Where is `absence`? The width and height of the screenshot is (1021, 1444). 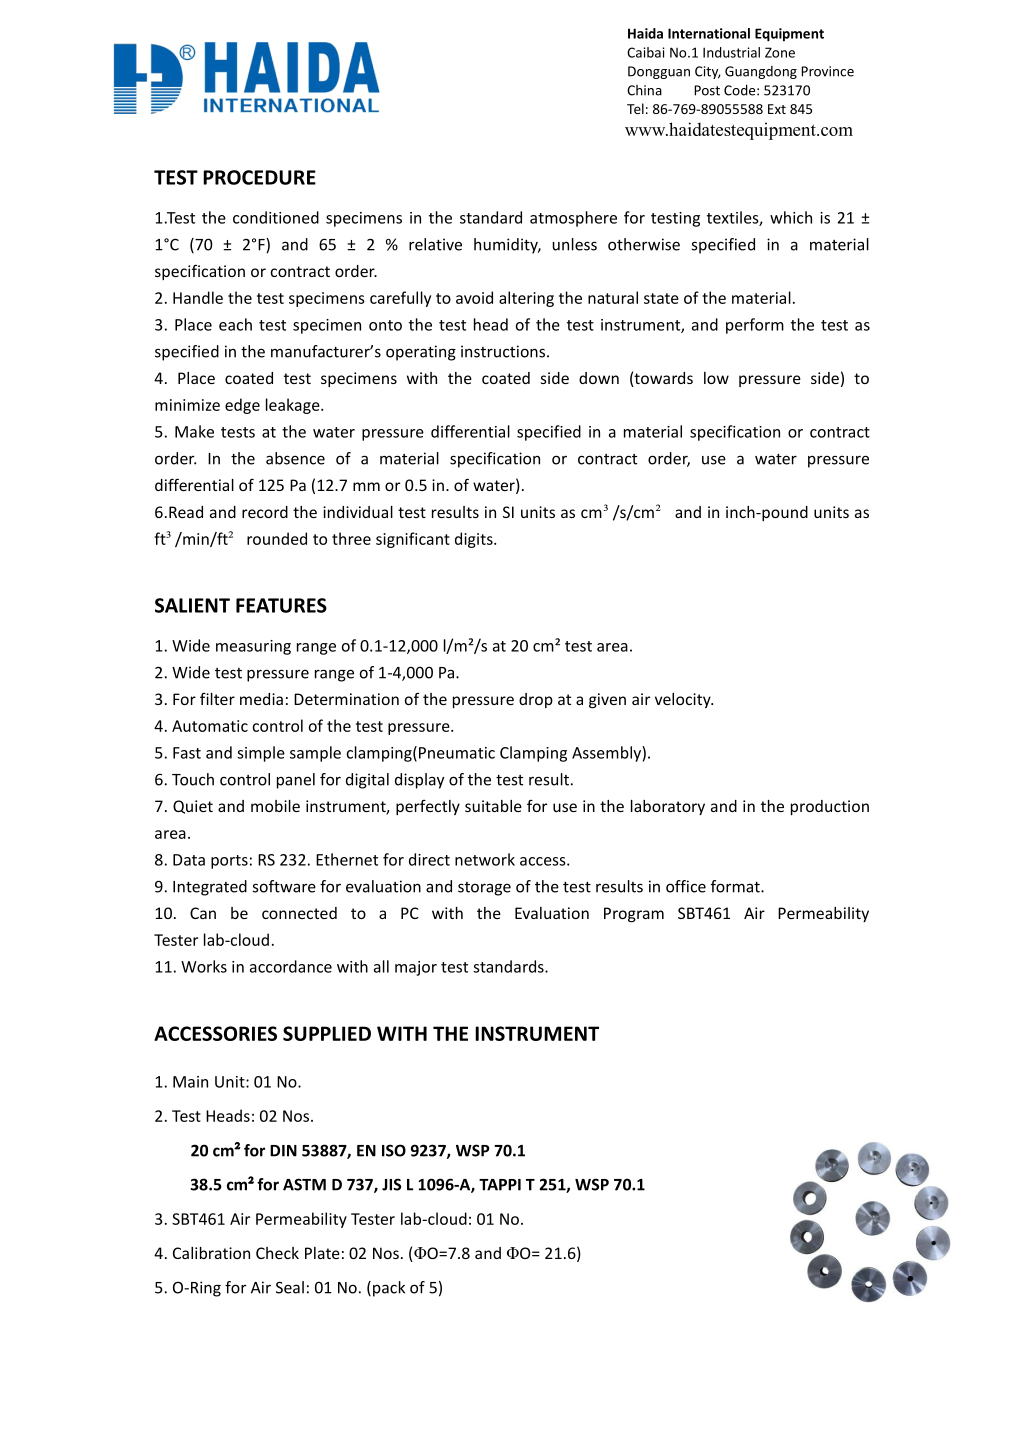 absence is located at coordinates (295, 458).
